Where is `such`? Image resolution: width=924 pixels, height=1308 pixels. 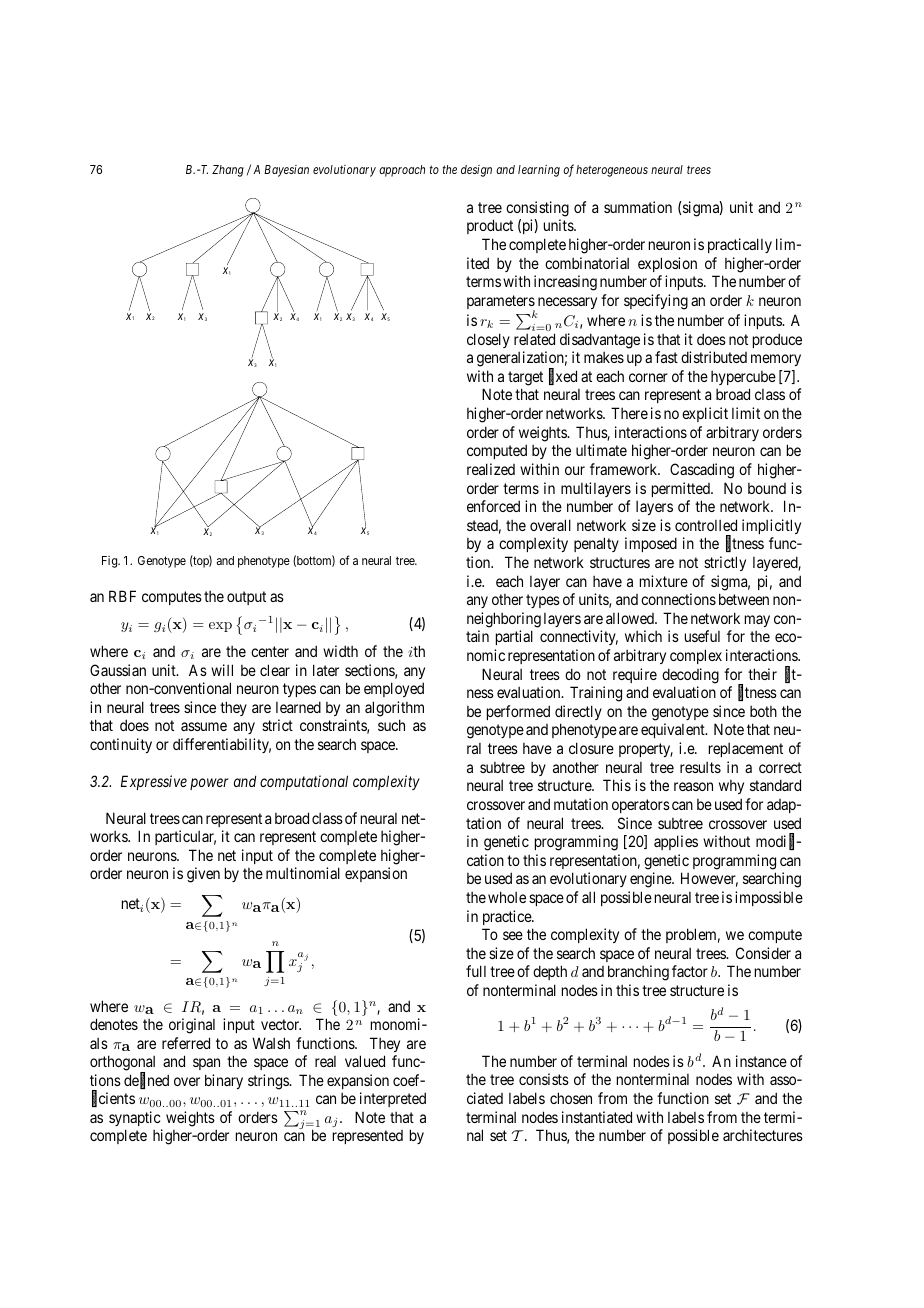
such is located at coordinates (391, 725).
